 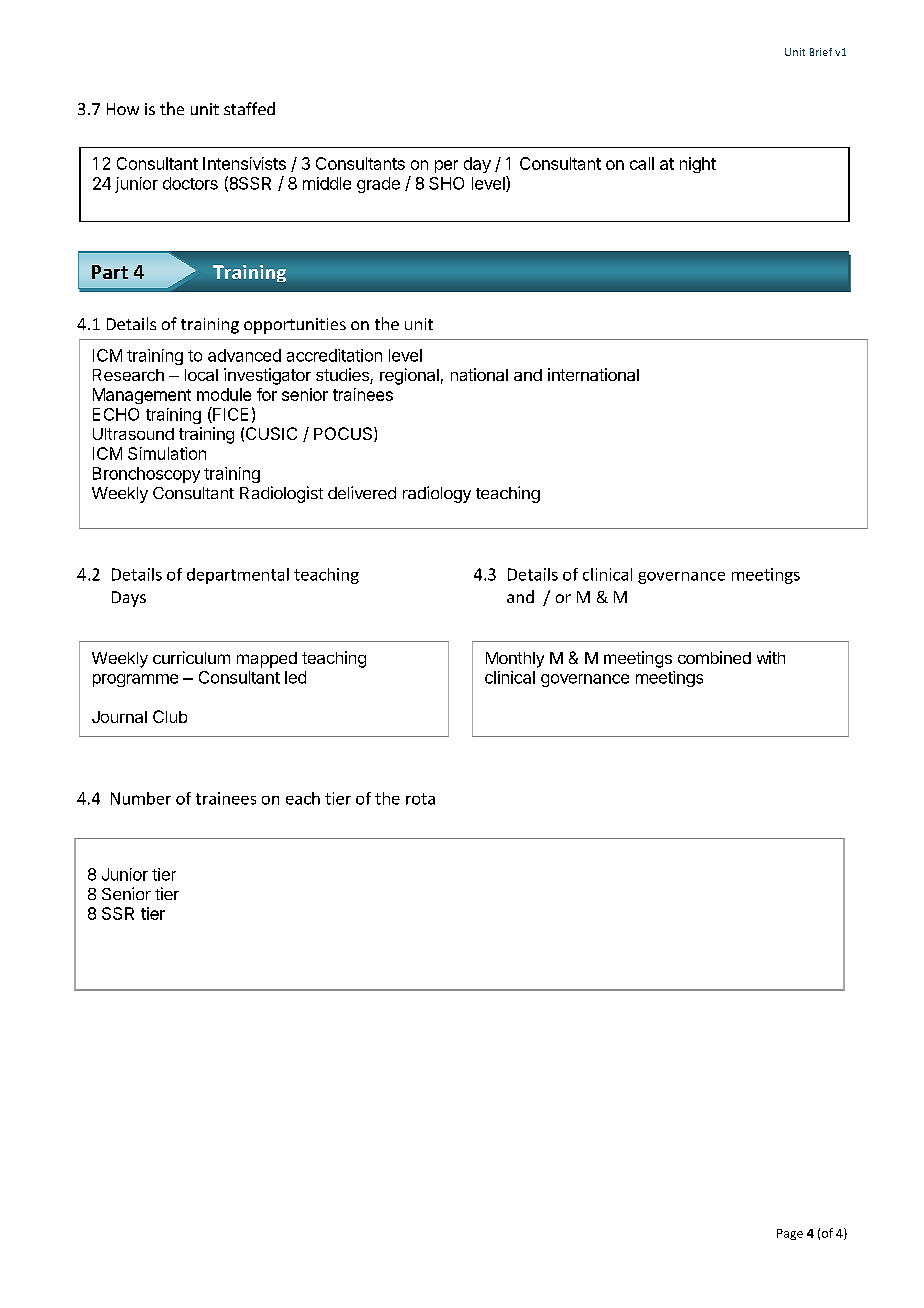 What do you see at coordinates (141, 798) in the screenshot?
I see `Number` at bounding box center [141, 798].
